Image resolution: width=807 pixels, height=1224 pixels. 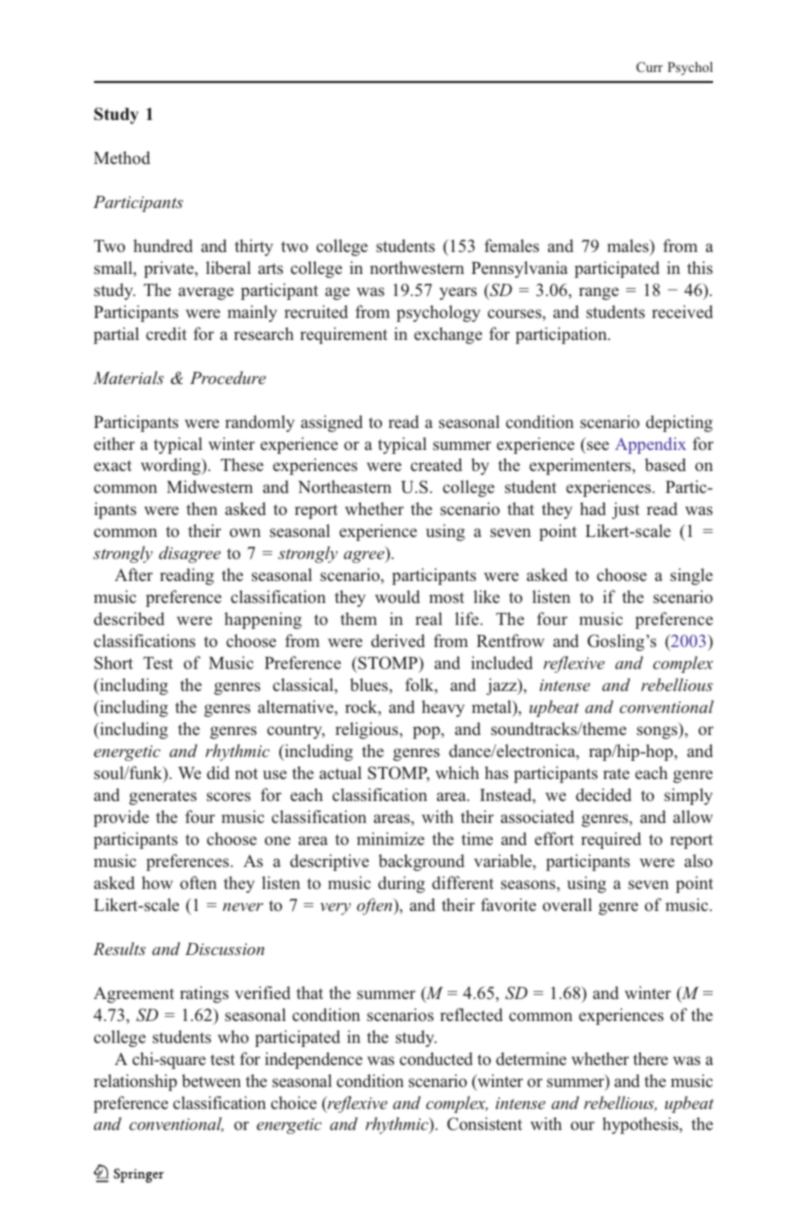 What do you see at coordinates (166, 333) in the page?
I see `credit` at bounding box center [166, 333].
